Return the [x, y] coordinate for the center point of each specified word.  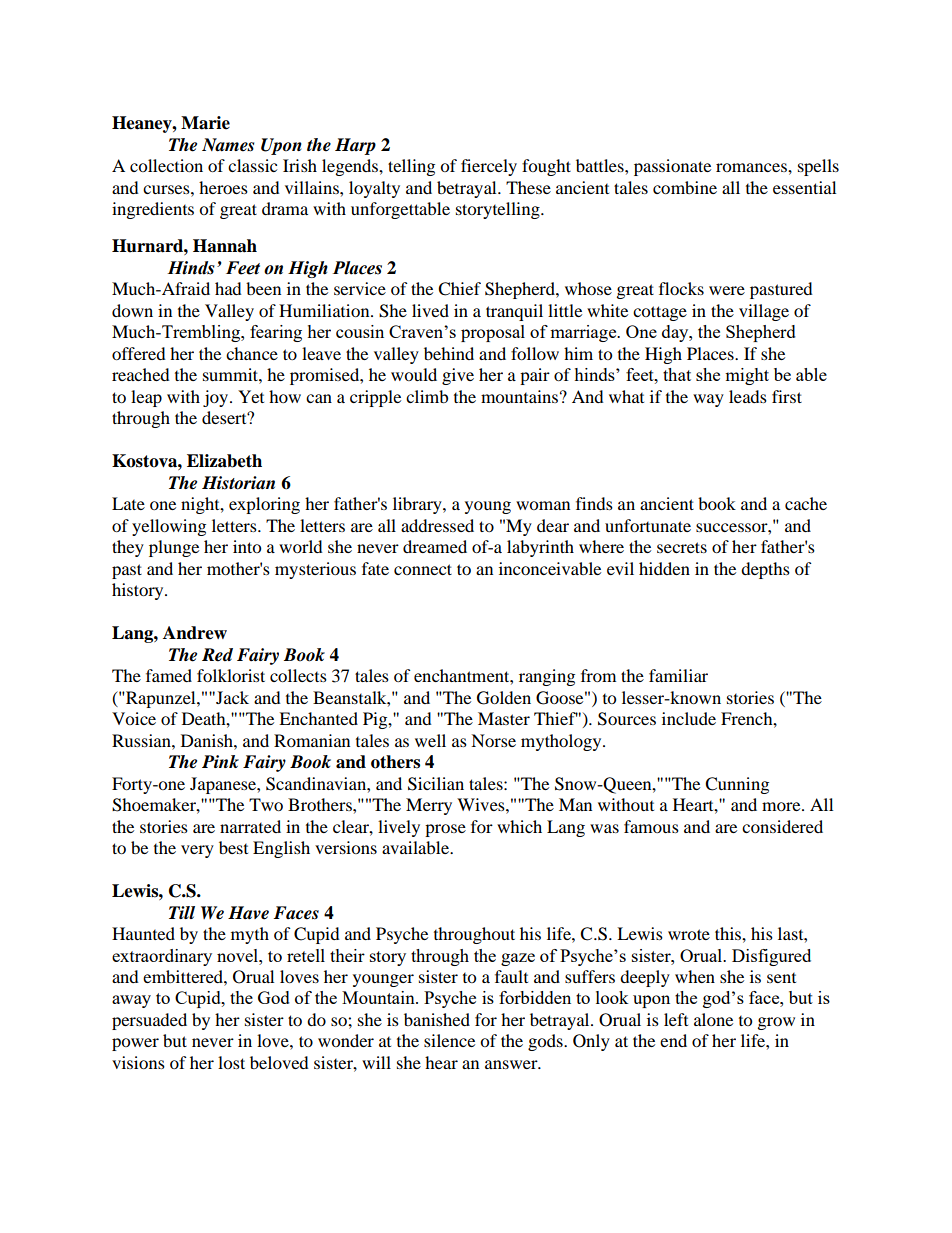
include [689, 718]
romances [752, 167]
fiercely [489, 167]
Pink [220, 761]
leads [748, 396]
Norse [493, 740]
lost [231, 1062]
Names [228, 145]
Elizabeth [224, 461]
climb [427, 396]
